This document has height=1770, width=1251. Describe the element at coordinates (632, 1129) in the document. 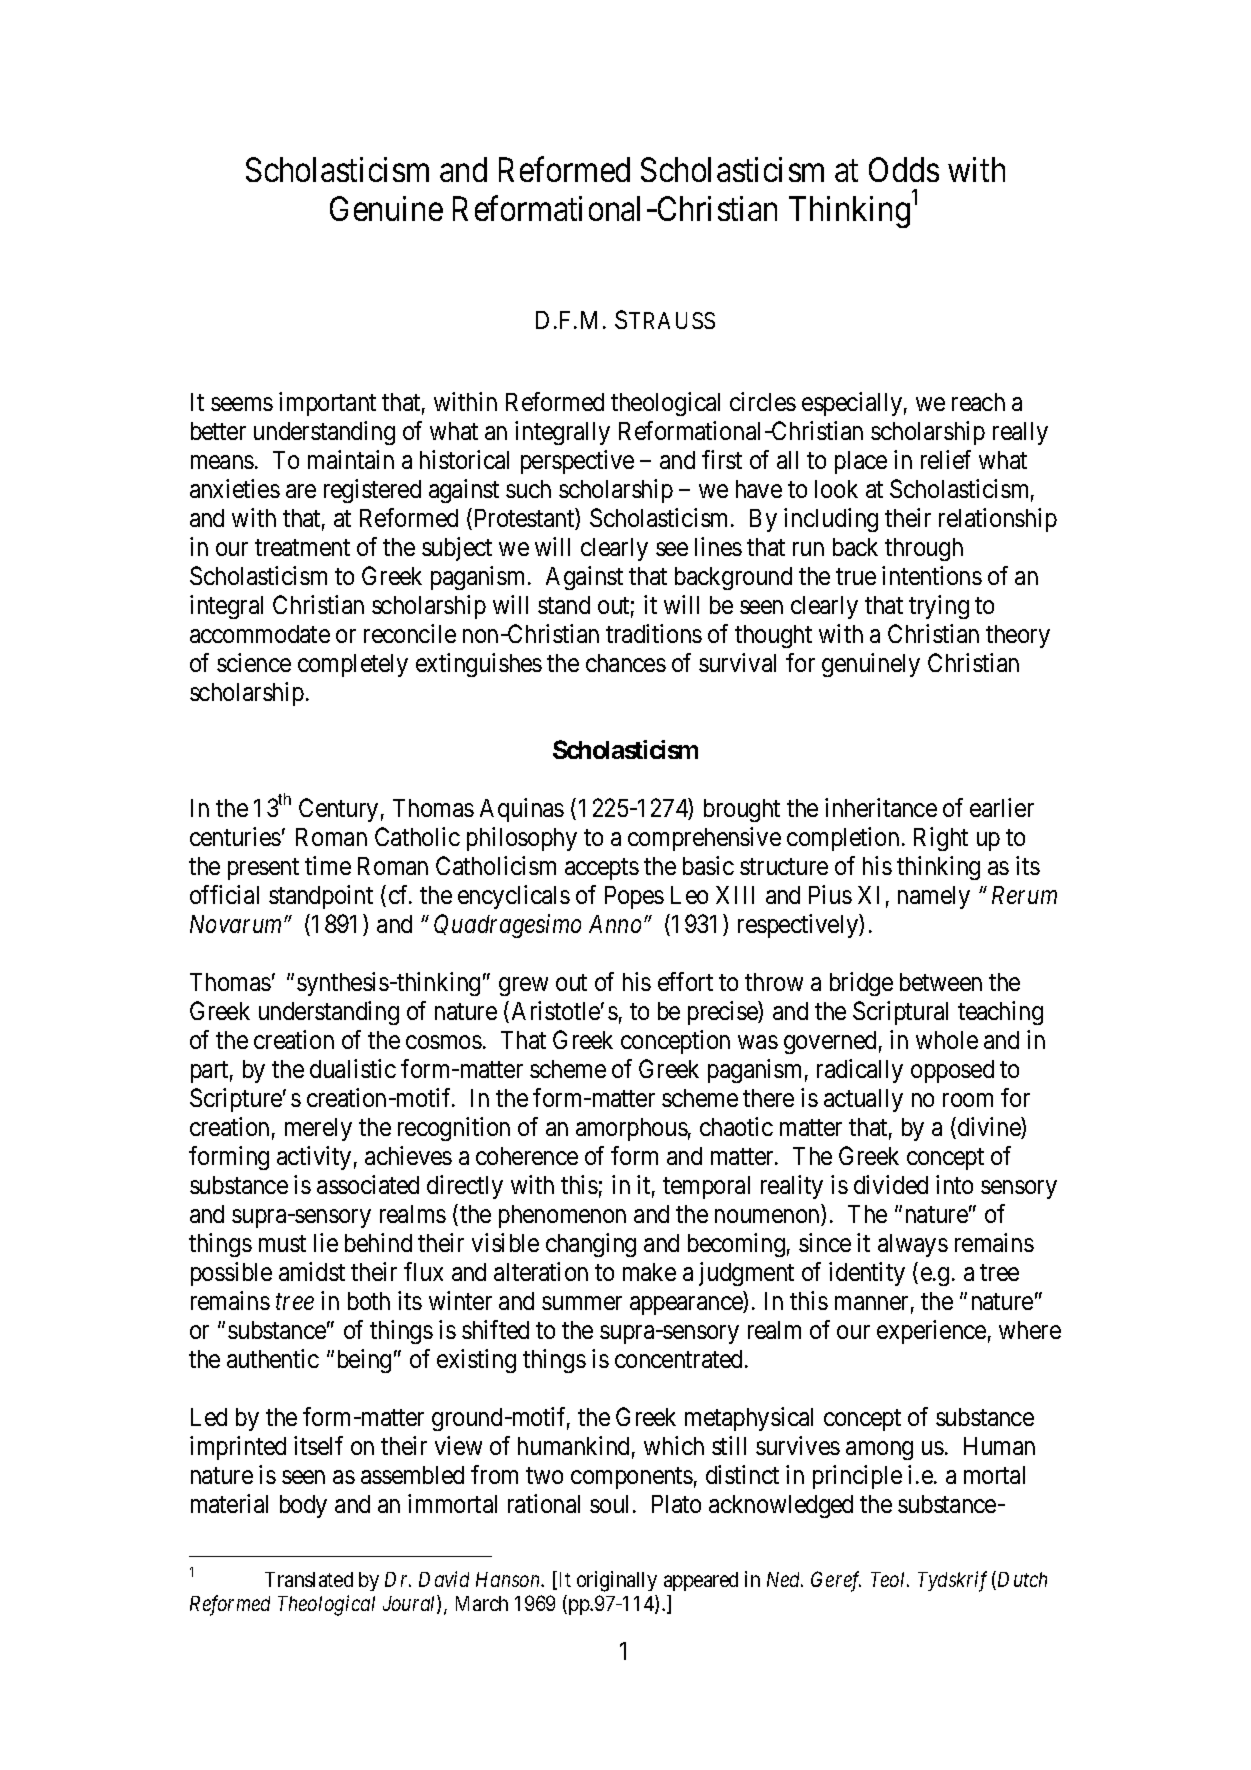

I see `amorphous` at that location.
